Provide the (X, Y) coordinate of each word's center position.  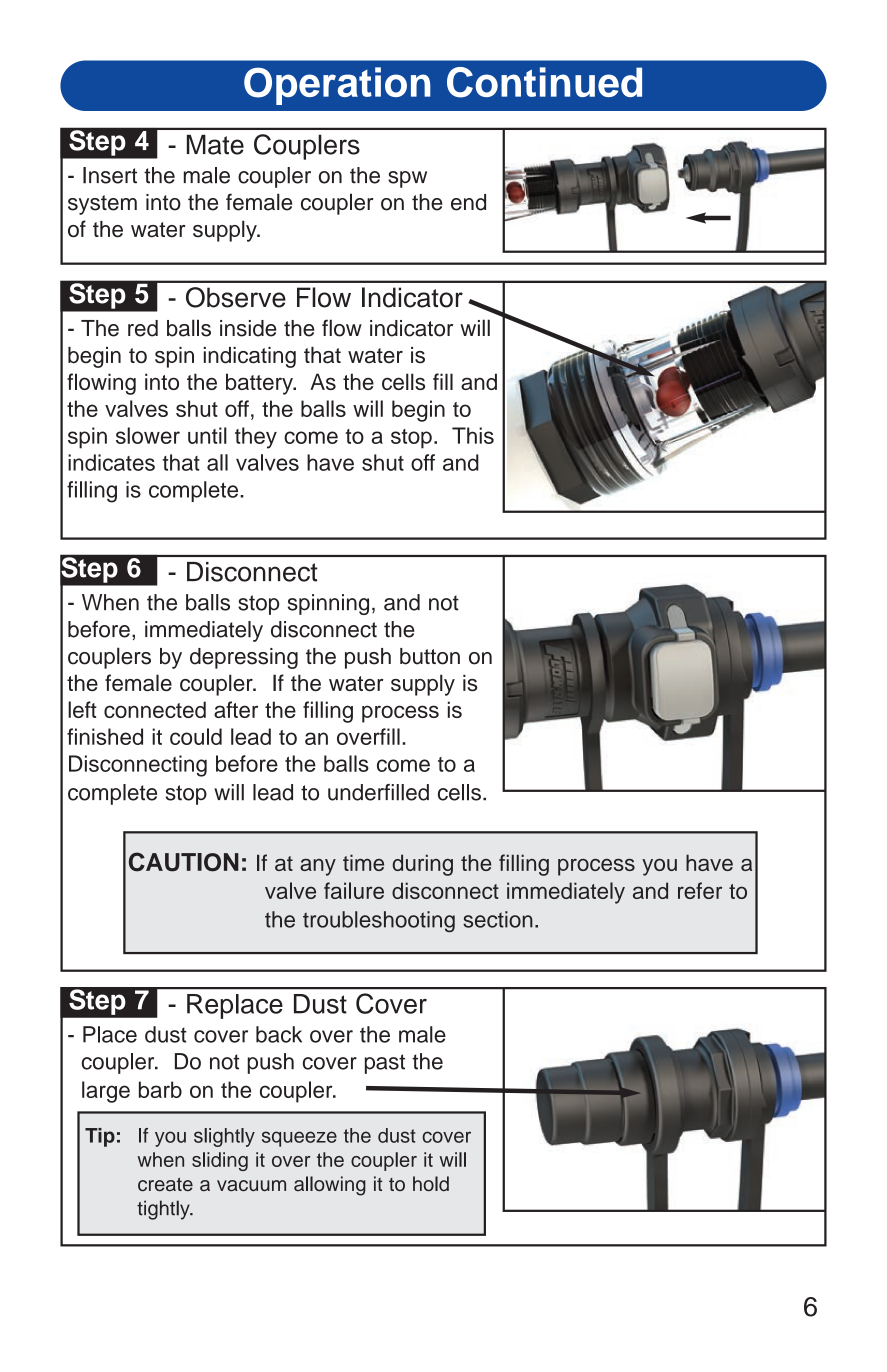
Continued (544, 82)
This (473, 435)
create (165, 1184)
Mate (215, 144)
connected (155, 709)
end (468, 202)
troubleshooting (379, 922)
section (498, 919)
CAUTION (184, 862)
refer (700, 890)
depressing (244, 658)
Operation (337, 86)
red (143, 328)
